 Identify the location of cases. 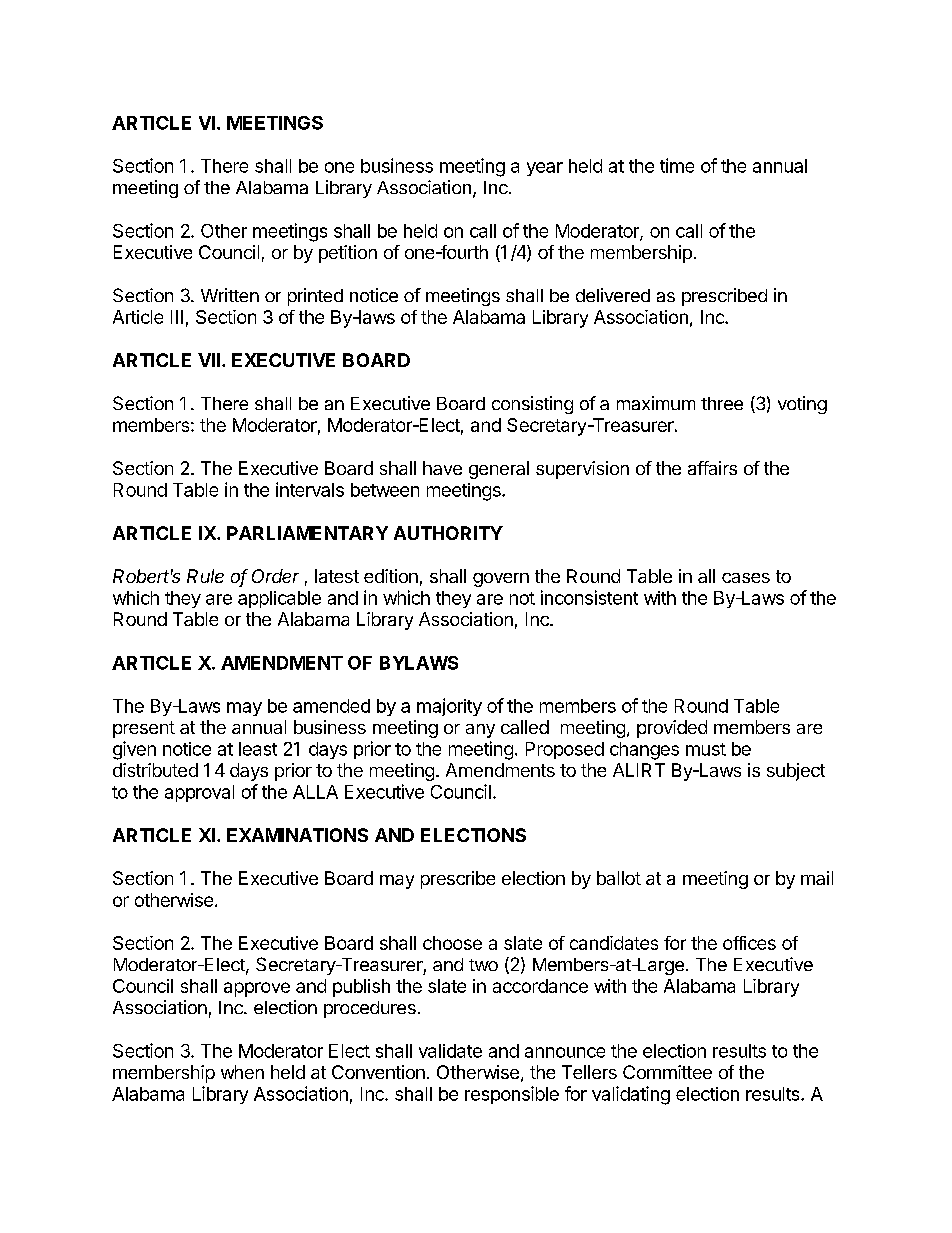
(746, 578).
